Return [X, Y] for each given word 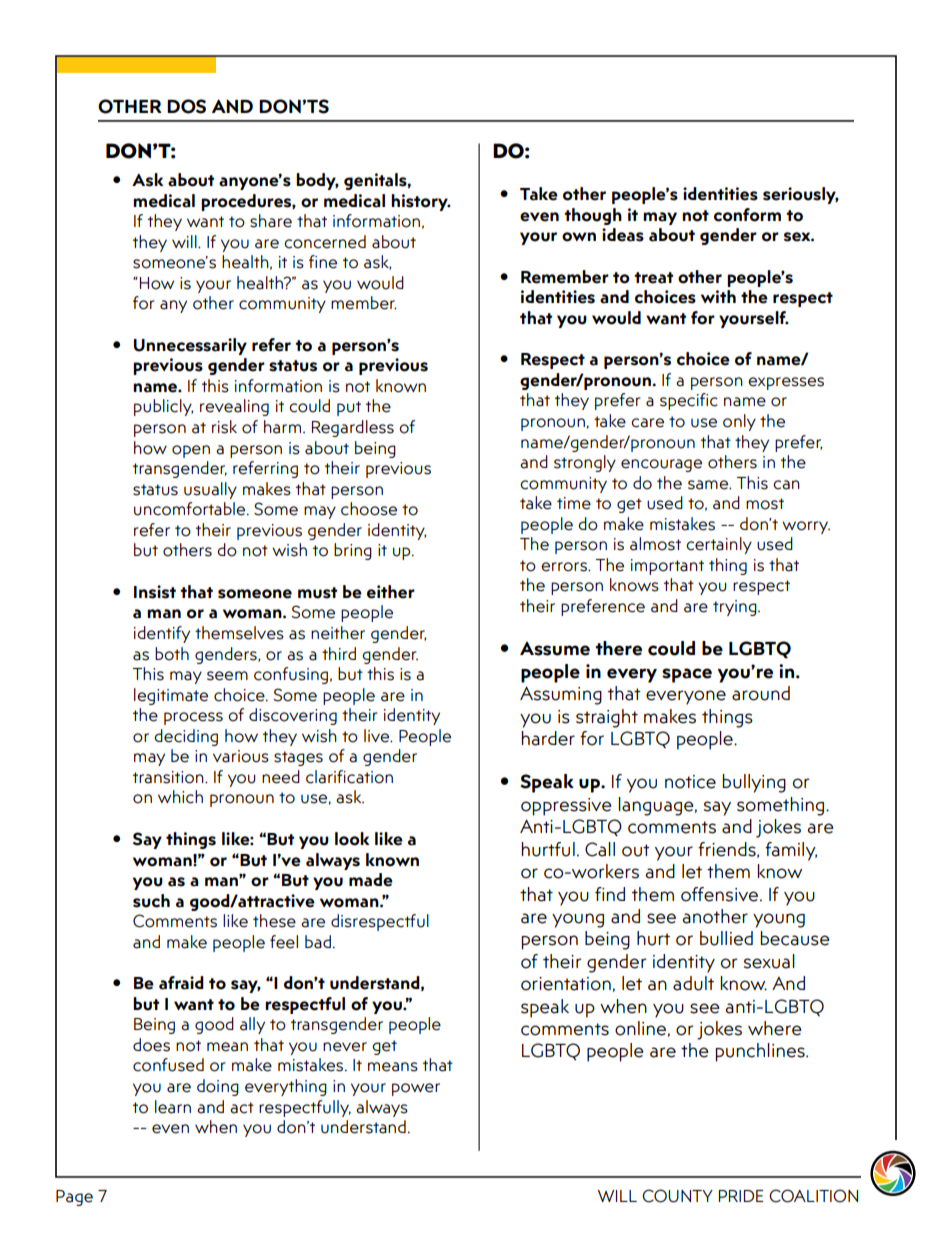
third [339, 653]
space [687, 675]
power [416, 1089]
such [151, 901]
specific [689, 401]
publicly [164, 407]
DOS [186, 106]
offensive [721, 894]
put [349, 408]
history [420, 202]
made [371, 880]
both [172, 654]
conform [747, 215]
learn [173, 1107]
